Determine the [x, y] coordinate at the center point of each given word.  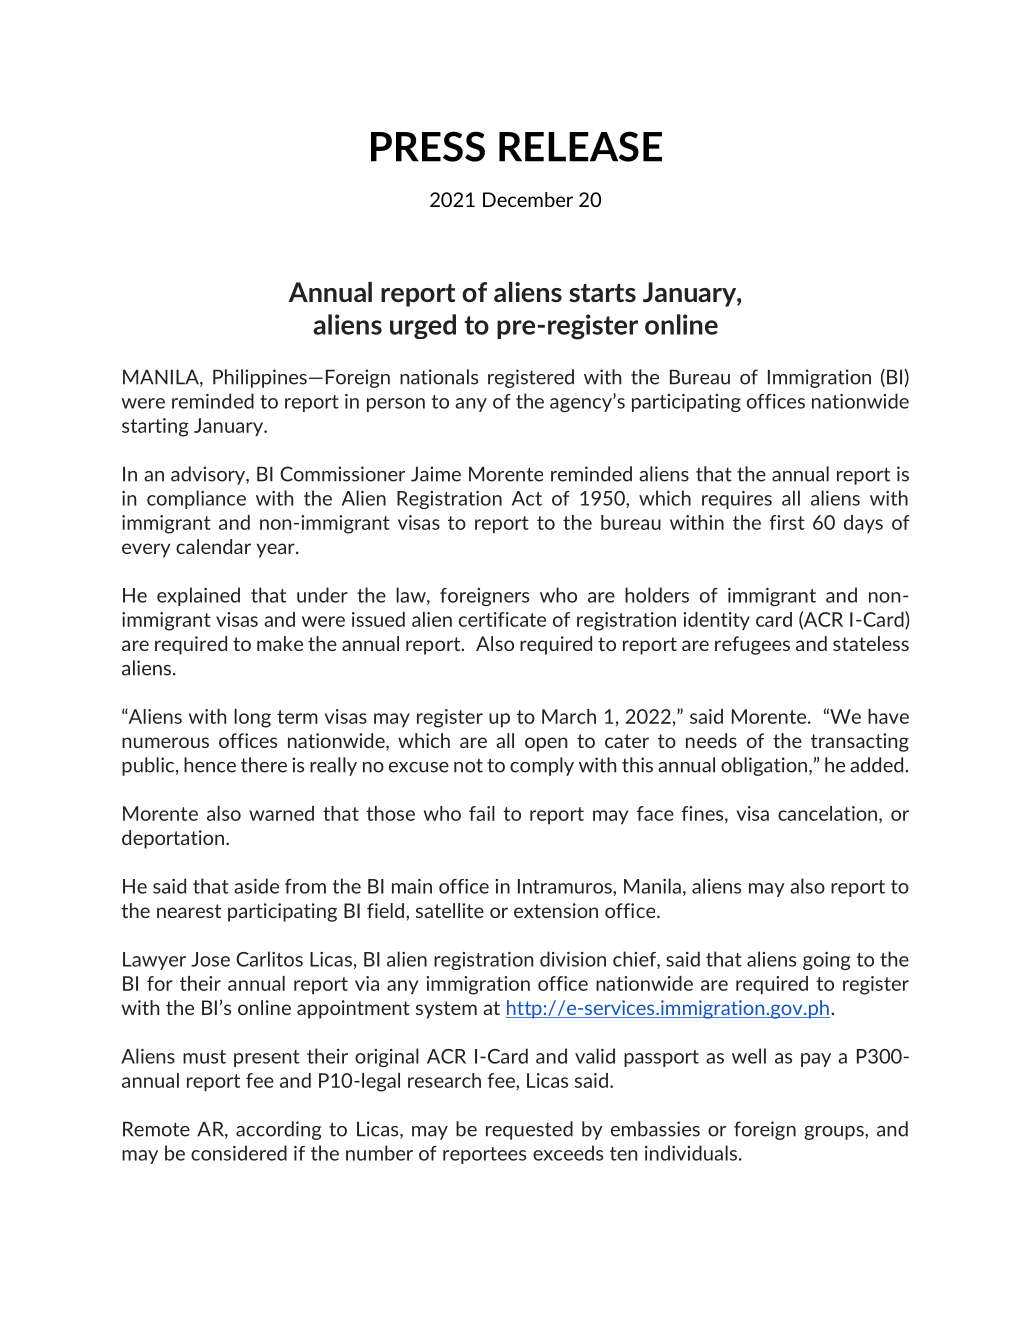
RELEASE [580, 146]
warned [281, 813]
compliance [196, 499]
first [787, 522]
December [528, 199]
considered [239, 1153]
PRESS [428, 146]
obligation [764, 766]
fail [482, 813]
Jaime [436, 474]
